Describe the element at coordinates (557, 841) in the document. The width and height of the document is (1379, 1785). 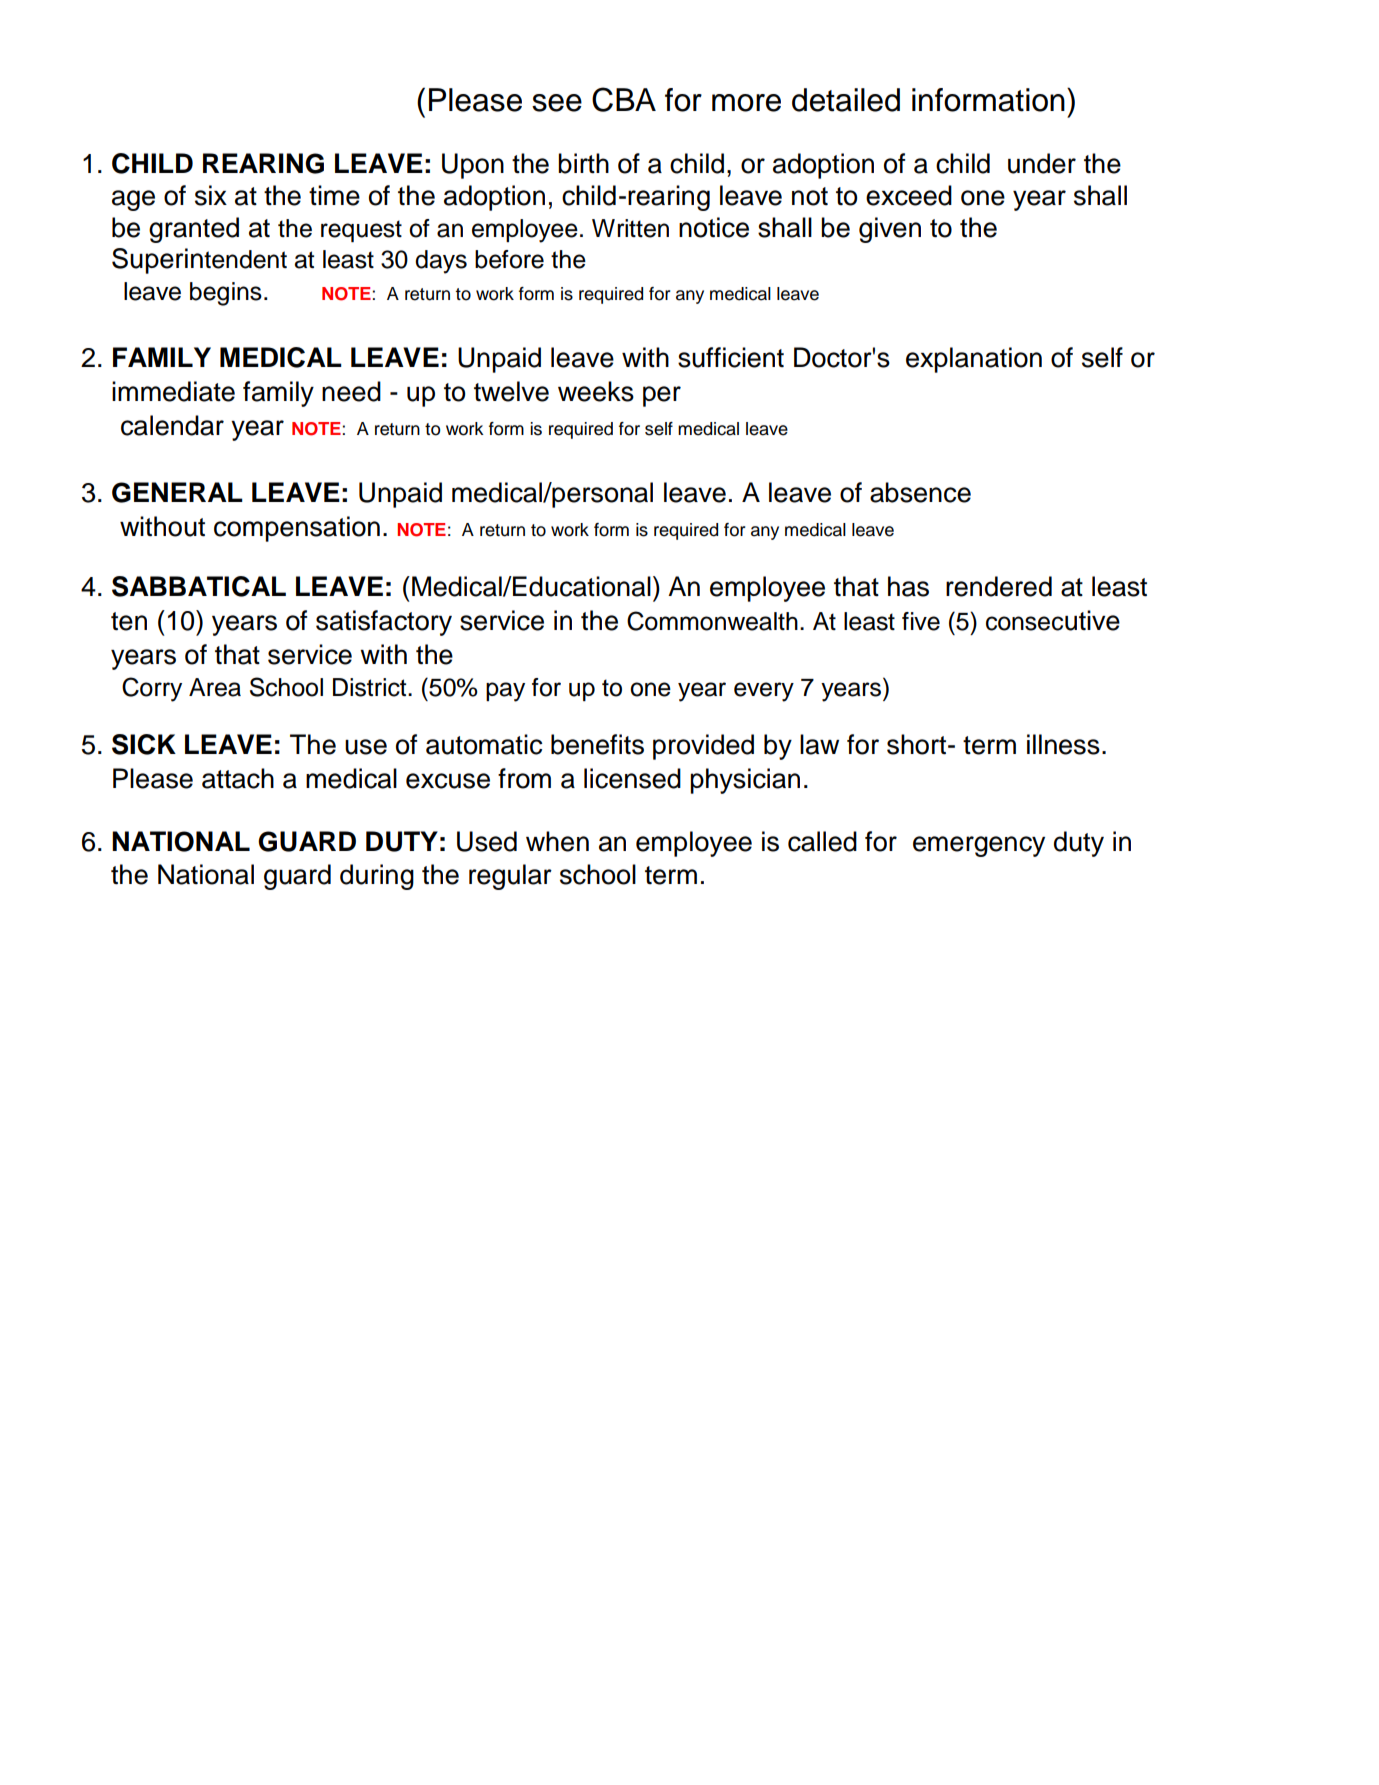
I see `when` at that location.
